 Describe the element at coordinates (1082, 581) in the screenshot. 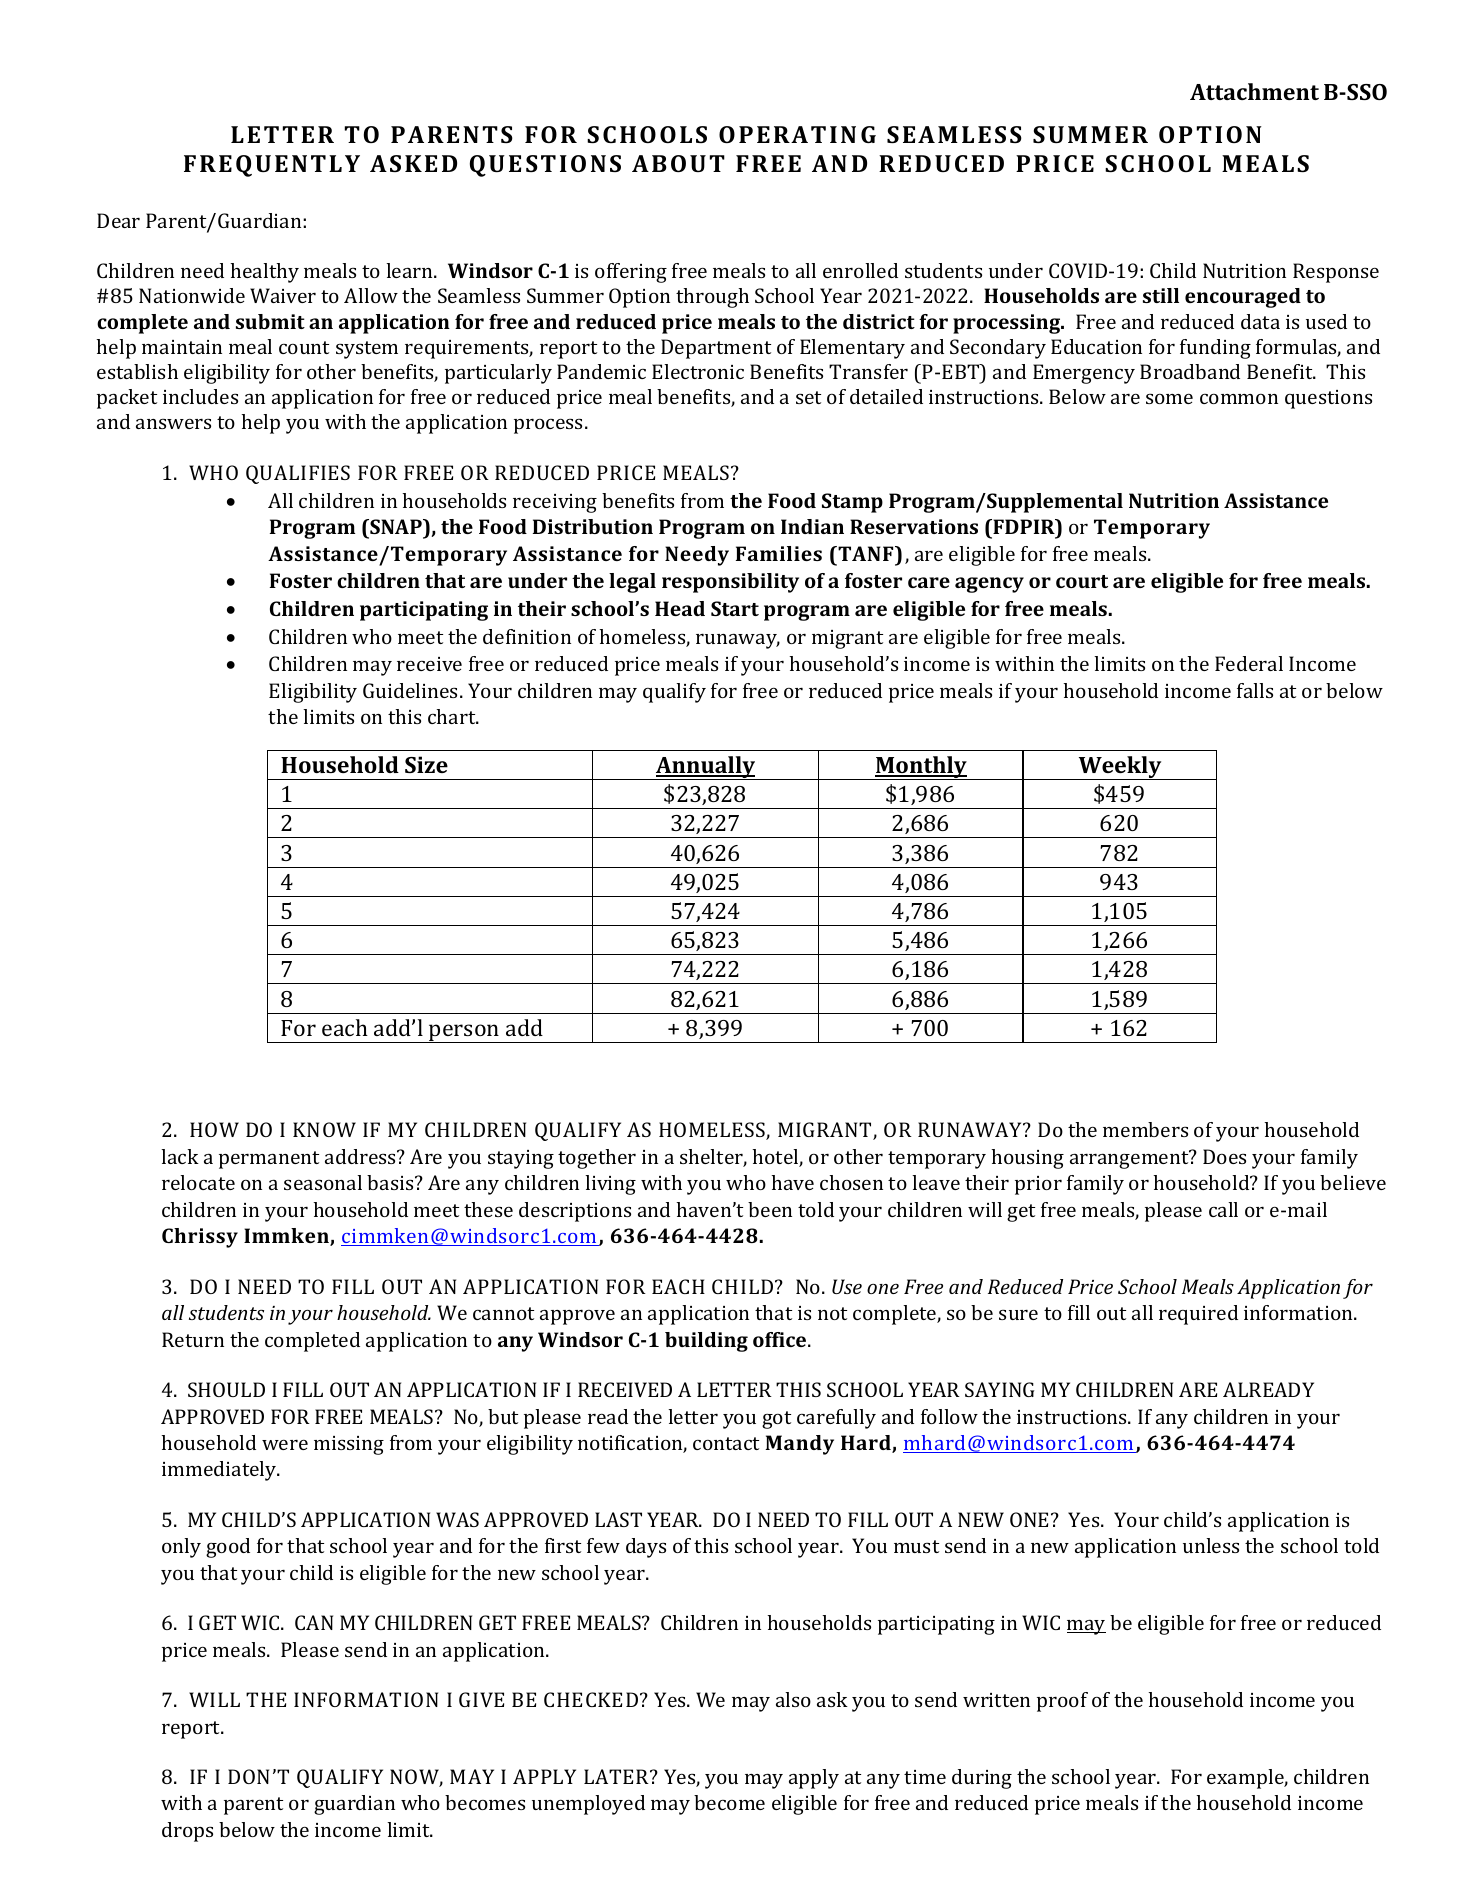

I see `court` at that location.
